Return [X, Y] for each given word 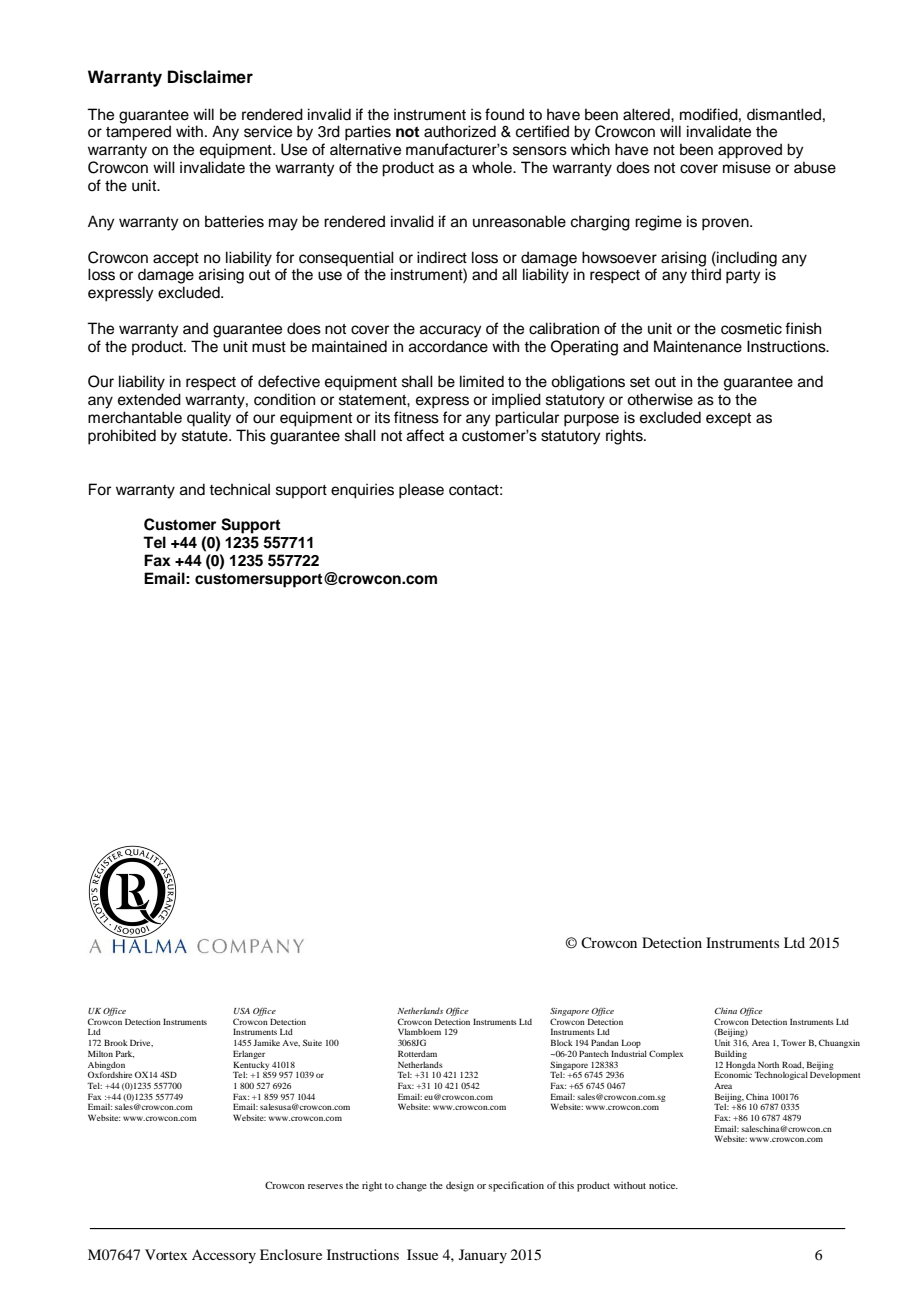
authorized [460, 131]
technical [239, 489]
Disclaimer [210, 77]
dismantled [784, 114]
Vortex [166, 1254]
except [728, 419]
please [421, 491]
